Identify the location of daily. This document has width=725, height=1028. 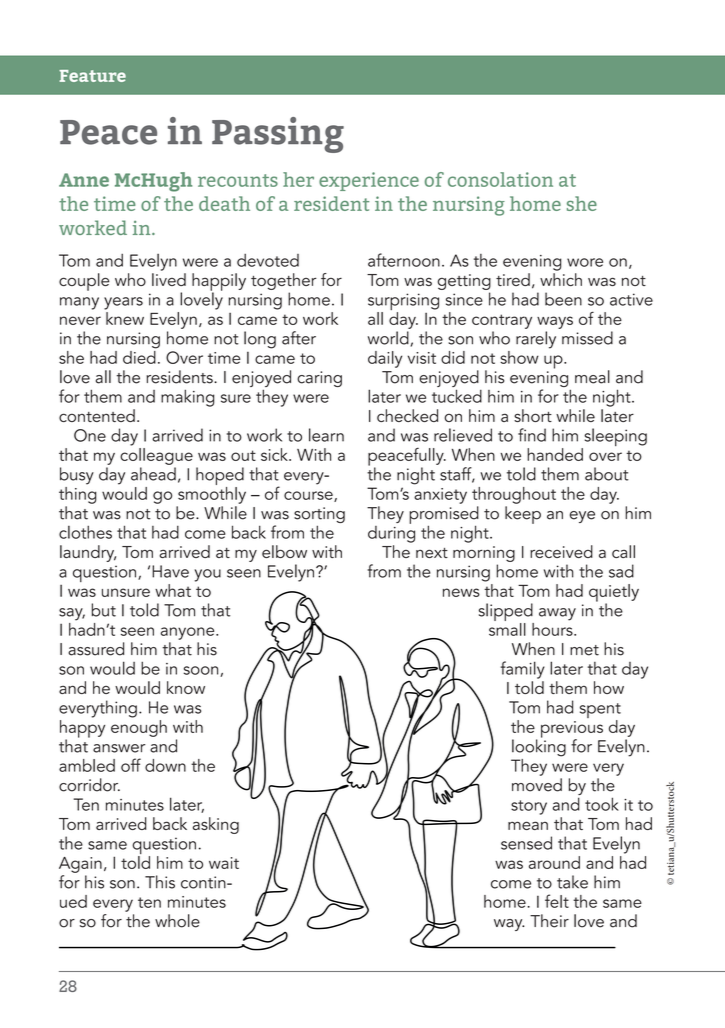
(385, 359).
